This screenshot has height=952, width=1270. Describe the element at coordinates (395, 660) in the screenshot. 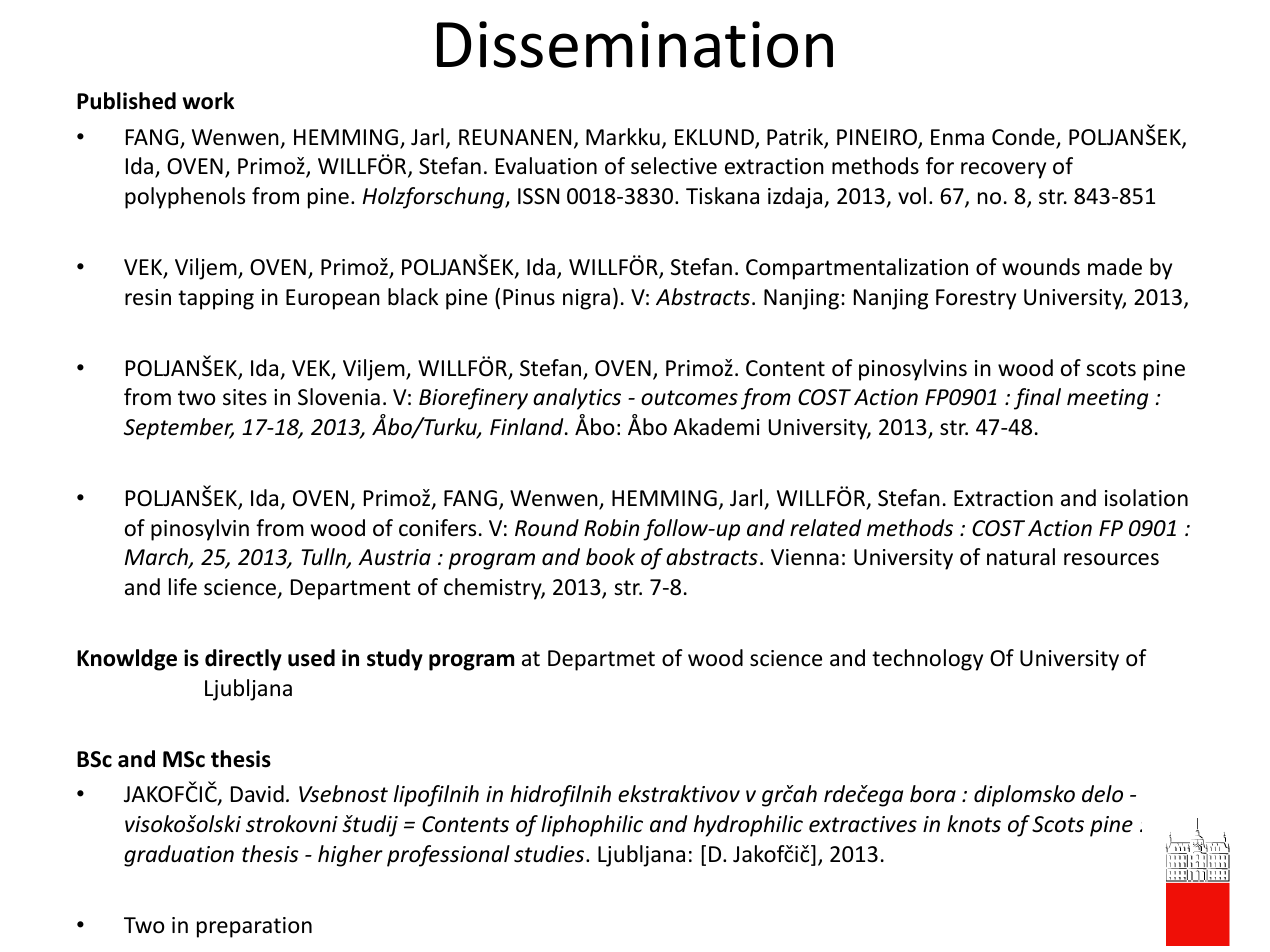

I see `study` at that location.
